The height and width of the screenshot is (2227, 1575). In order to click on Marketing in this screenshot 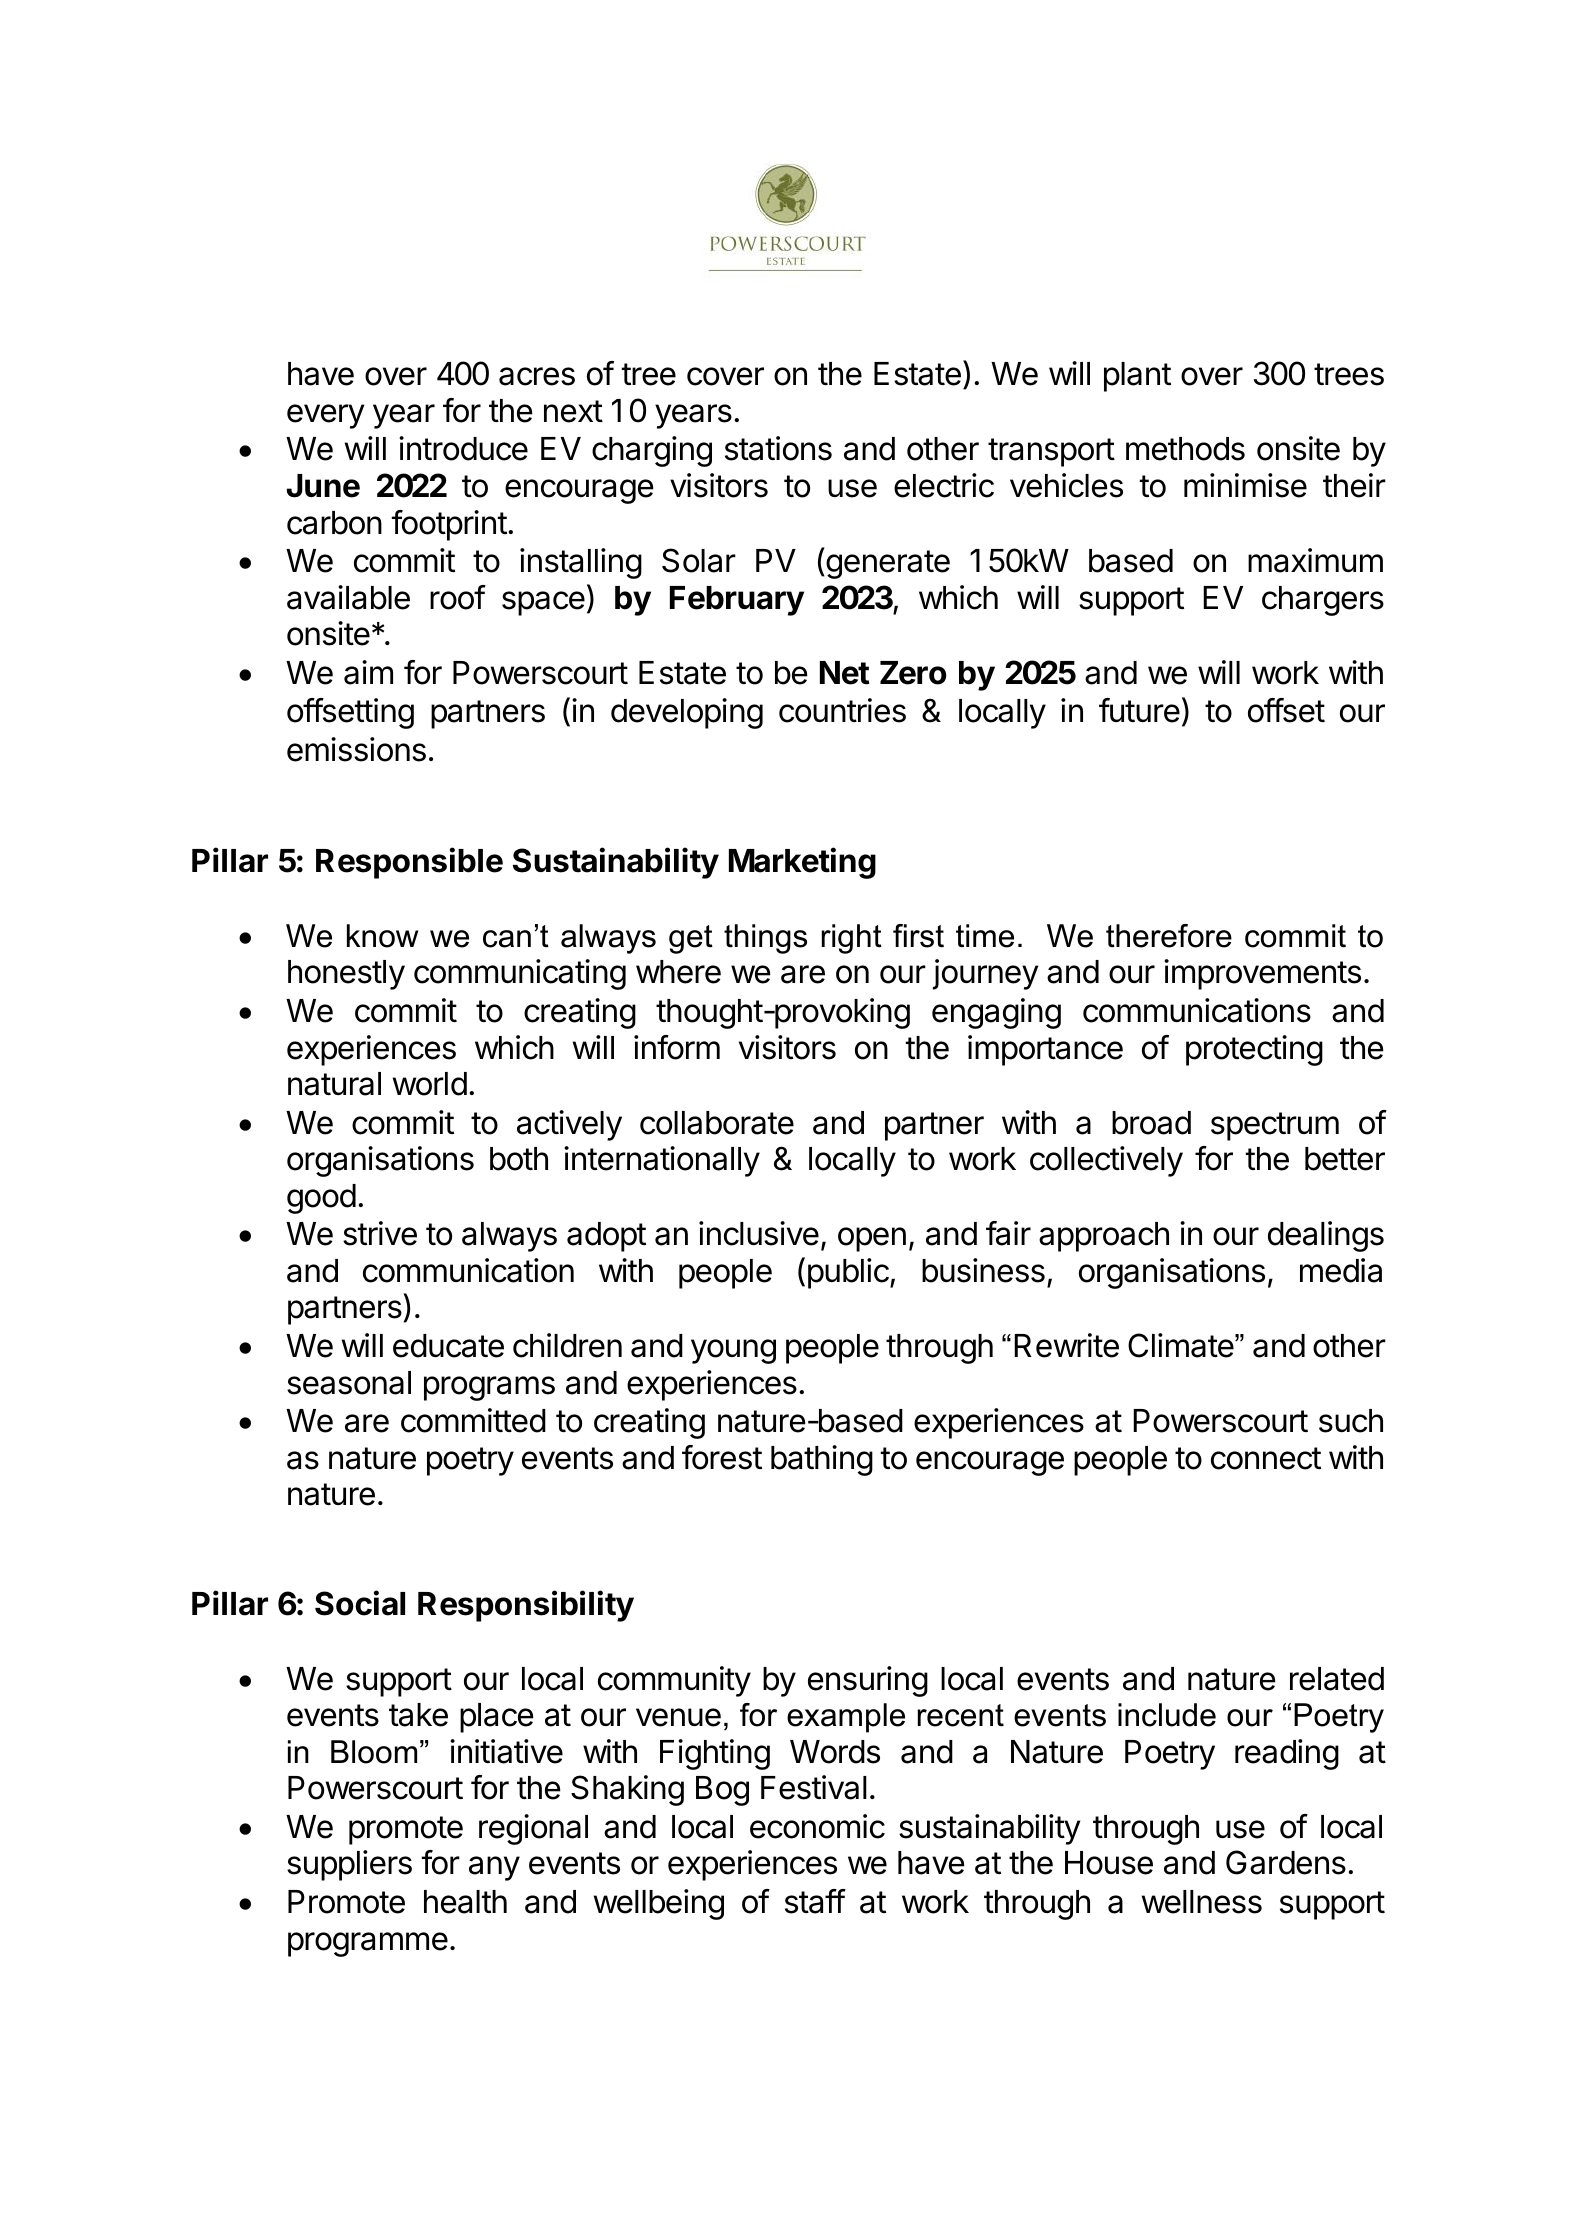, I will do `click(802, 863)`.
